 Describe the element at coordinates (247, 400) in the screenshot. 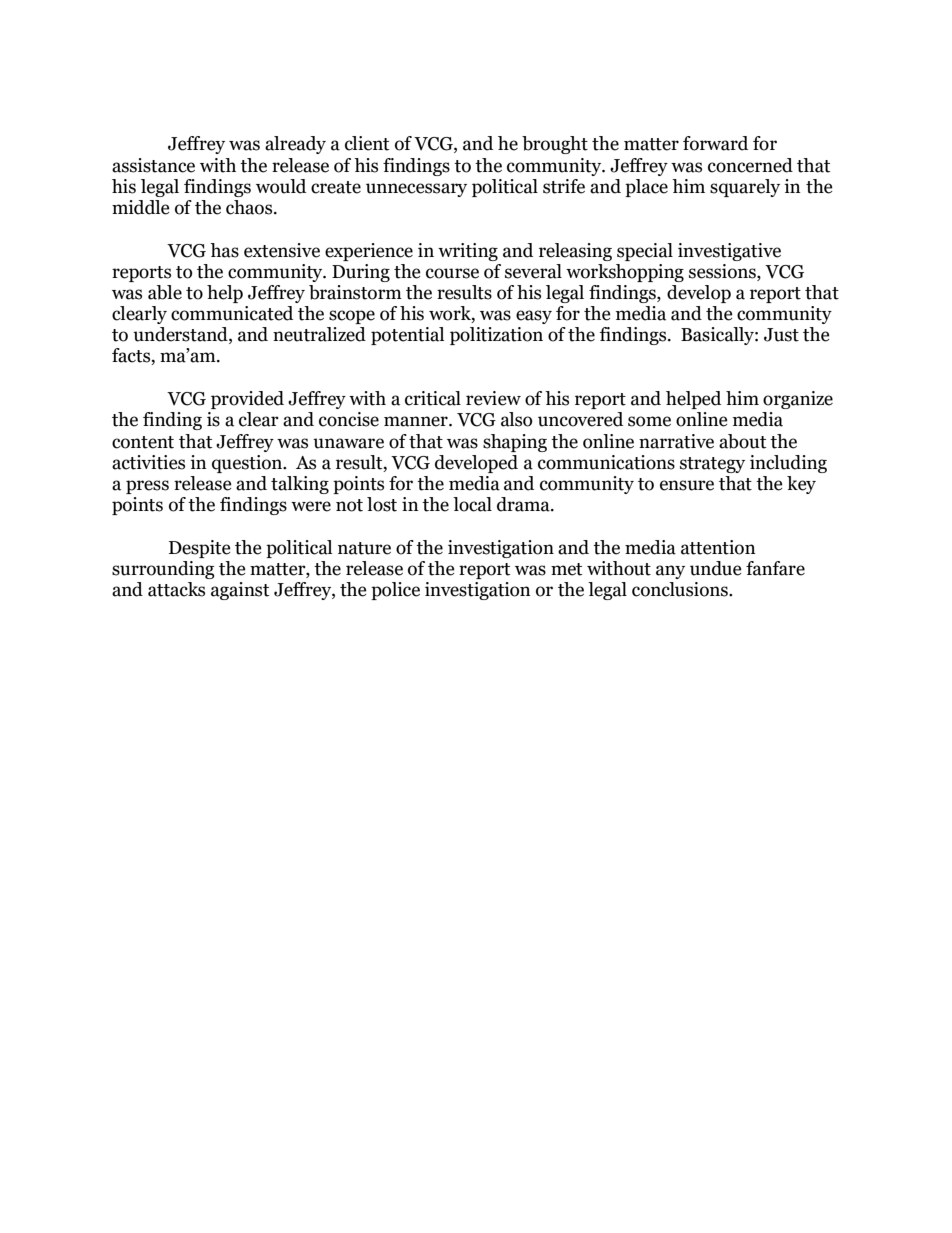

I see `provided` at that location.
